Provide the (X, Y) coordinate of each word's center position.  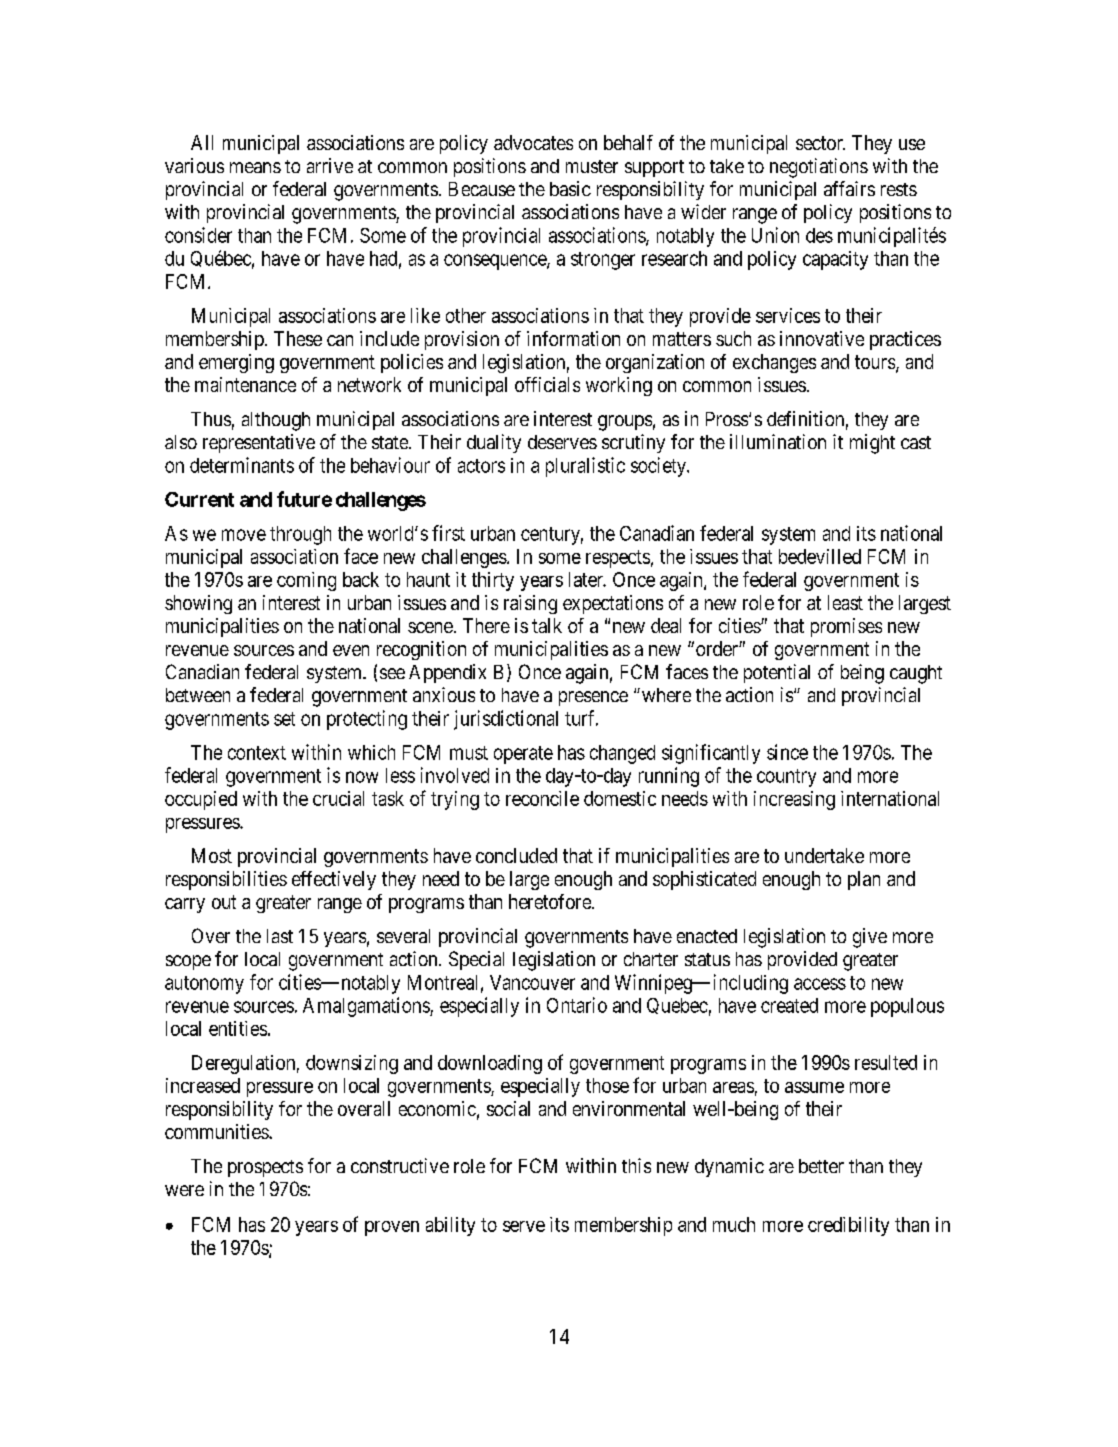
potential (777, 673)
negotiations (819, 168)
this (636, 1165)
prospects (265, 1168)
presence (593, 698)
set (284, 719)
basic (570, 188)
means (255, 167)
